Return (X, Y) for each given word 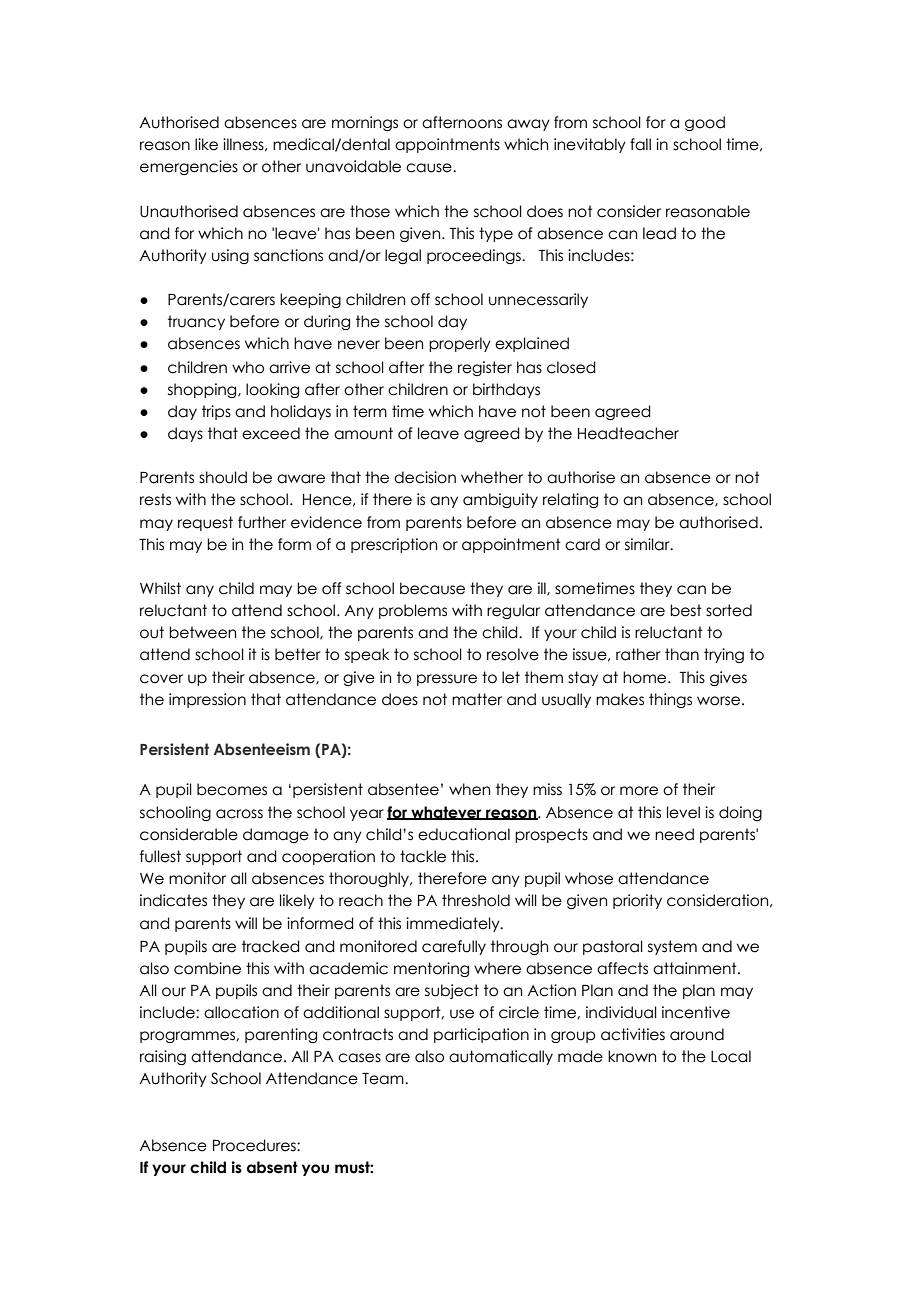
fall (640, 144)
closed (571, 367)
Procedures (255, 1145)
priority (637, 901)
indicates (173, 900)
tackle (423, 856)
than (682, 654)
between (202, 632)
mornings (365, 123)
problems (413, 611)
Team (384, 1079)
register (485, 368)
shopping (203, 390)
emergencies (189, 167)
